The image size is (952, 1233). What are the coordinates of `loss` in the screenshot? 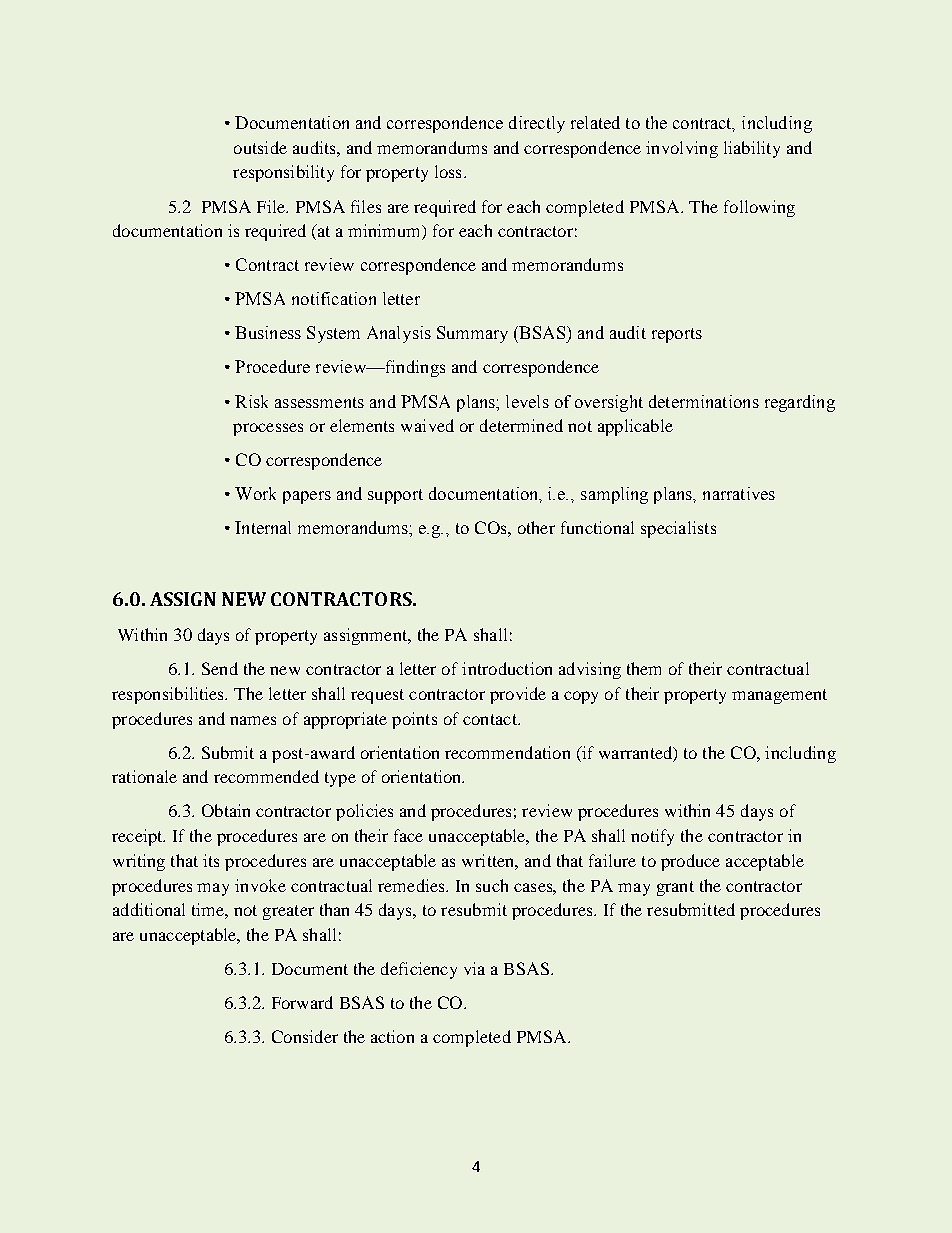 It's located at (448, 171).
